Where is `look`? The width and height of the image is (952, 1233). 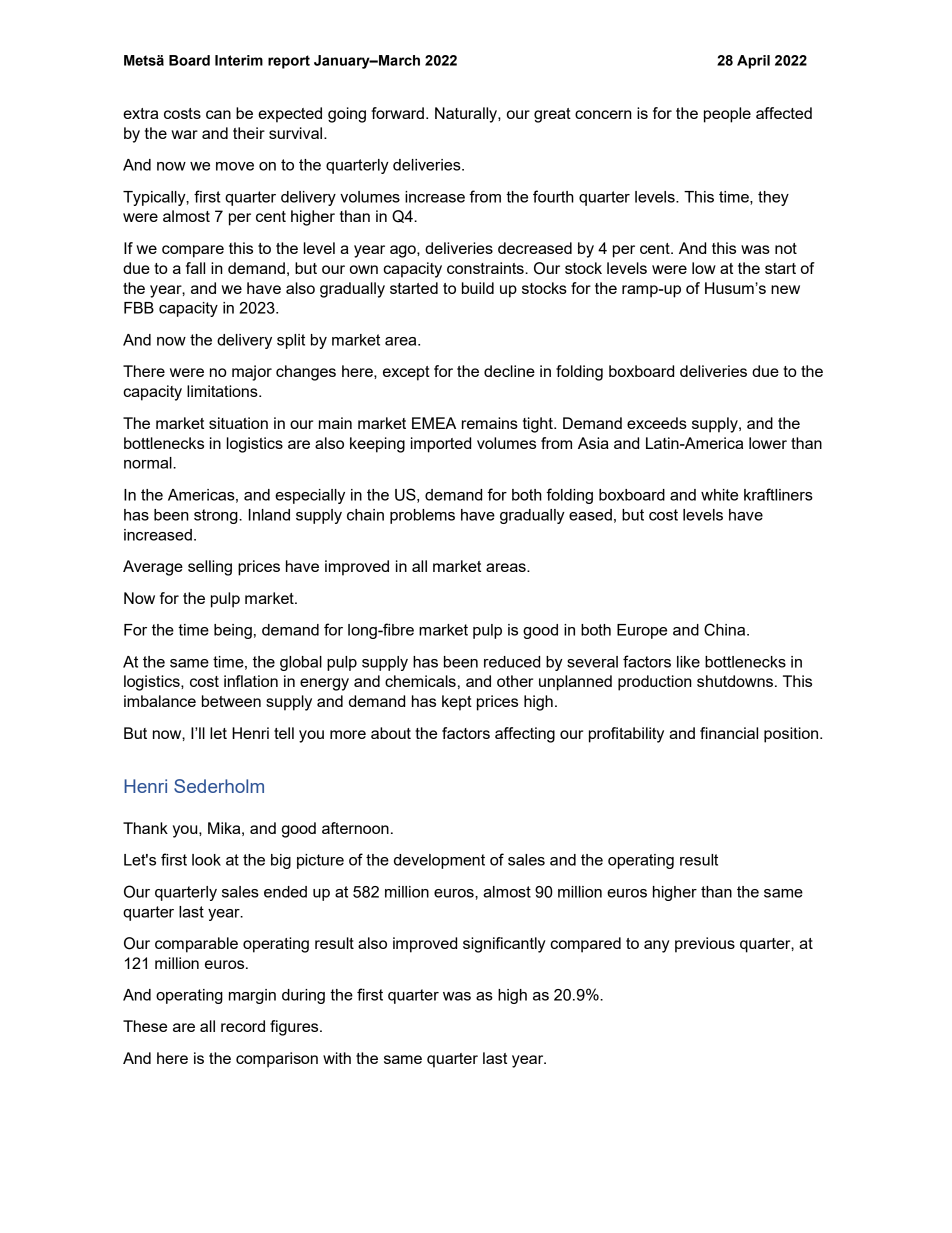
look is located at coordinates (206, 860).
